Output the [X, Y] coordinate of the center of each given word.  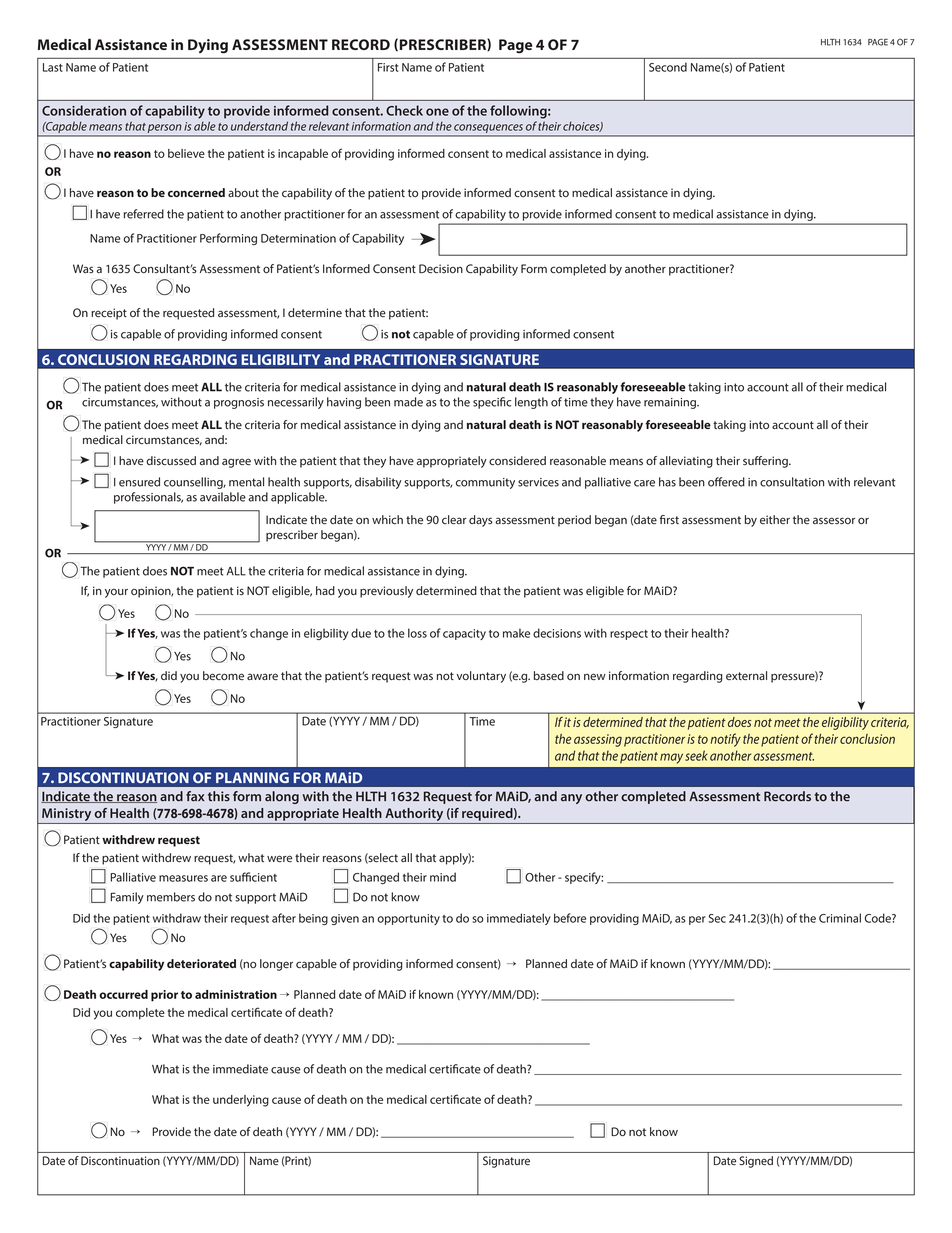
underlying [241, 1101]
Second [668, 67]
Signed [756, 1162]
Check [404, 110]
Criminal [840, 918]
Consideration [84, 110]
